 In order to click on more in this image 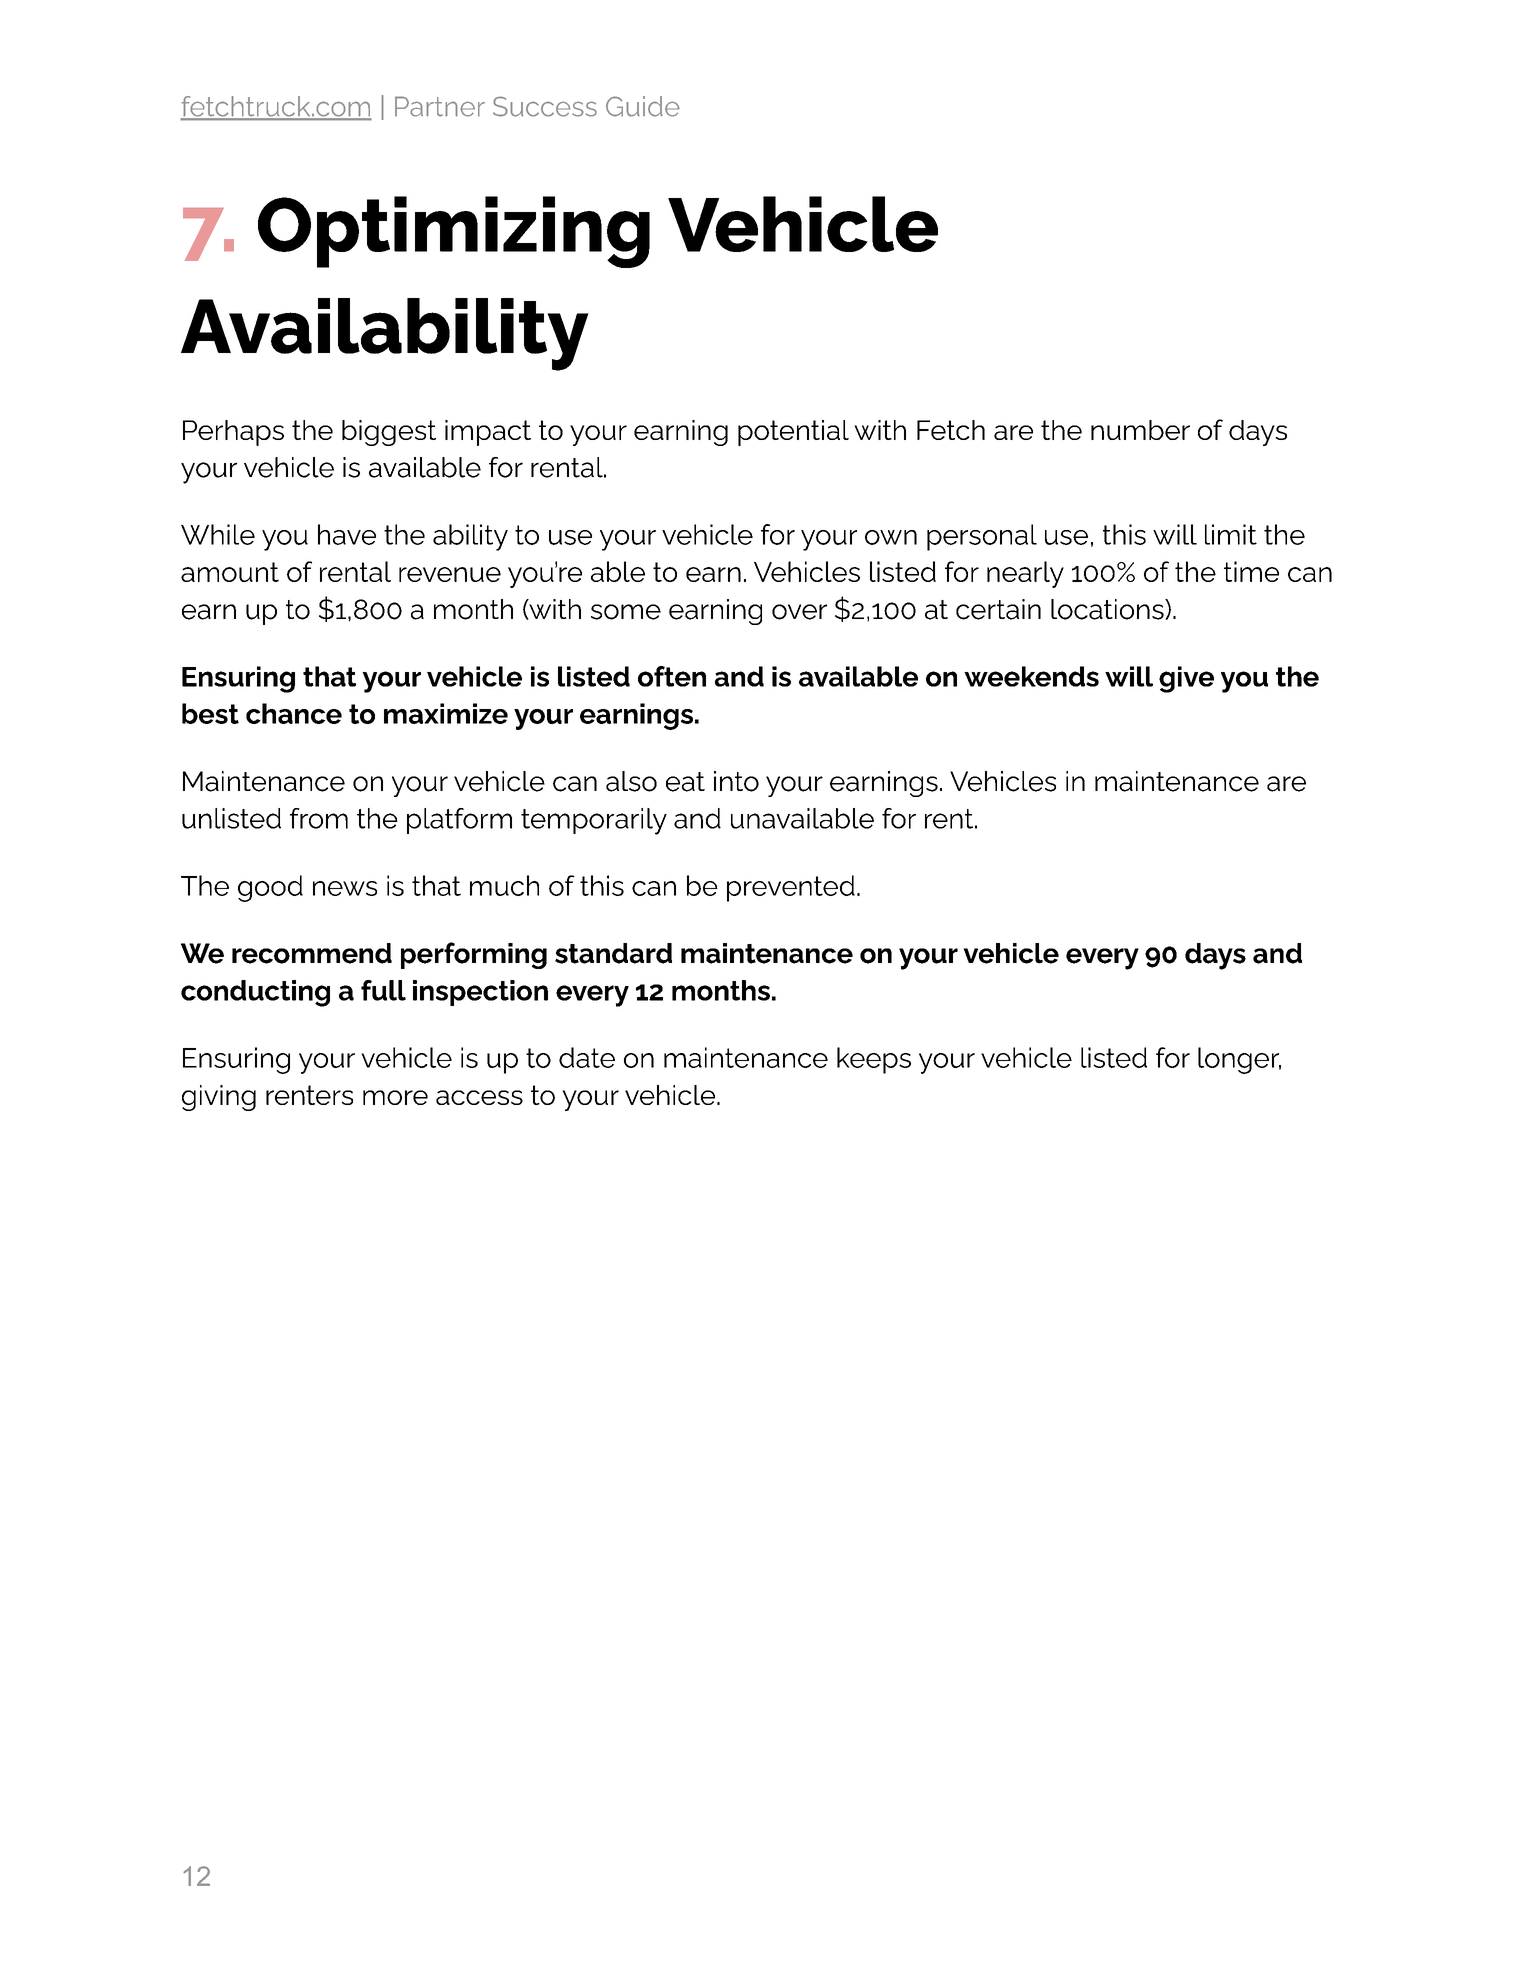, I will do `click(395, 1097)`.
